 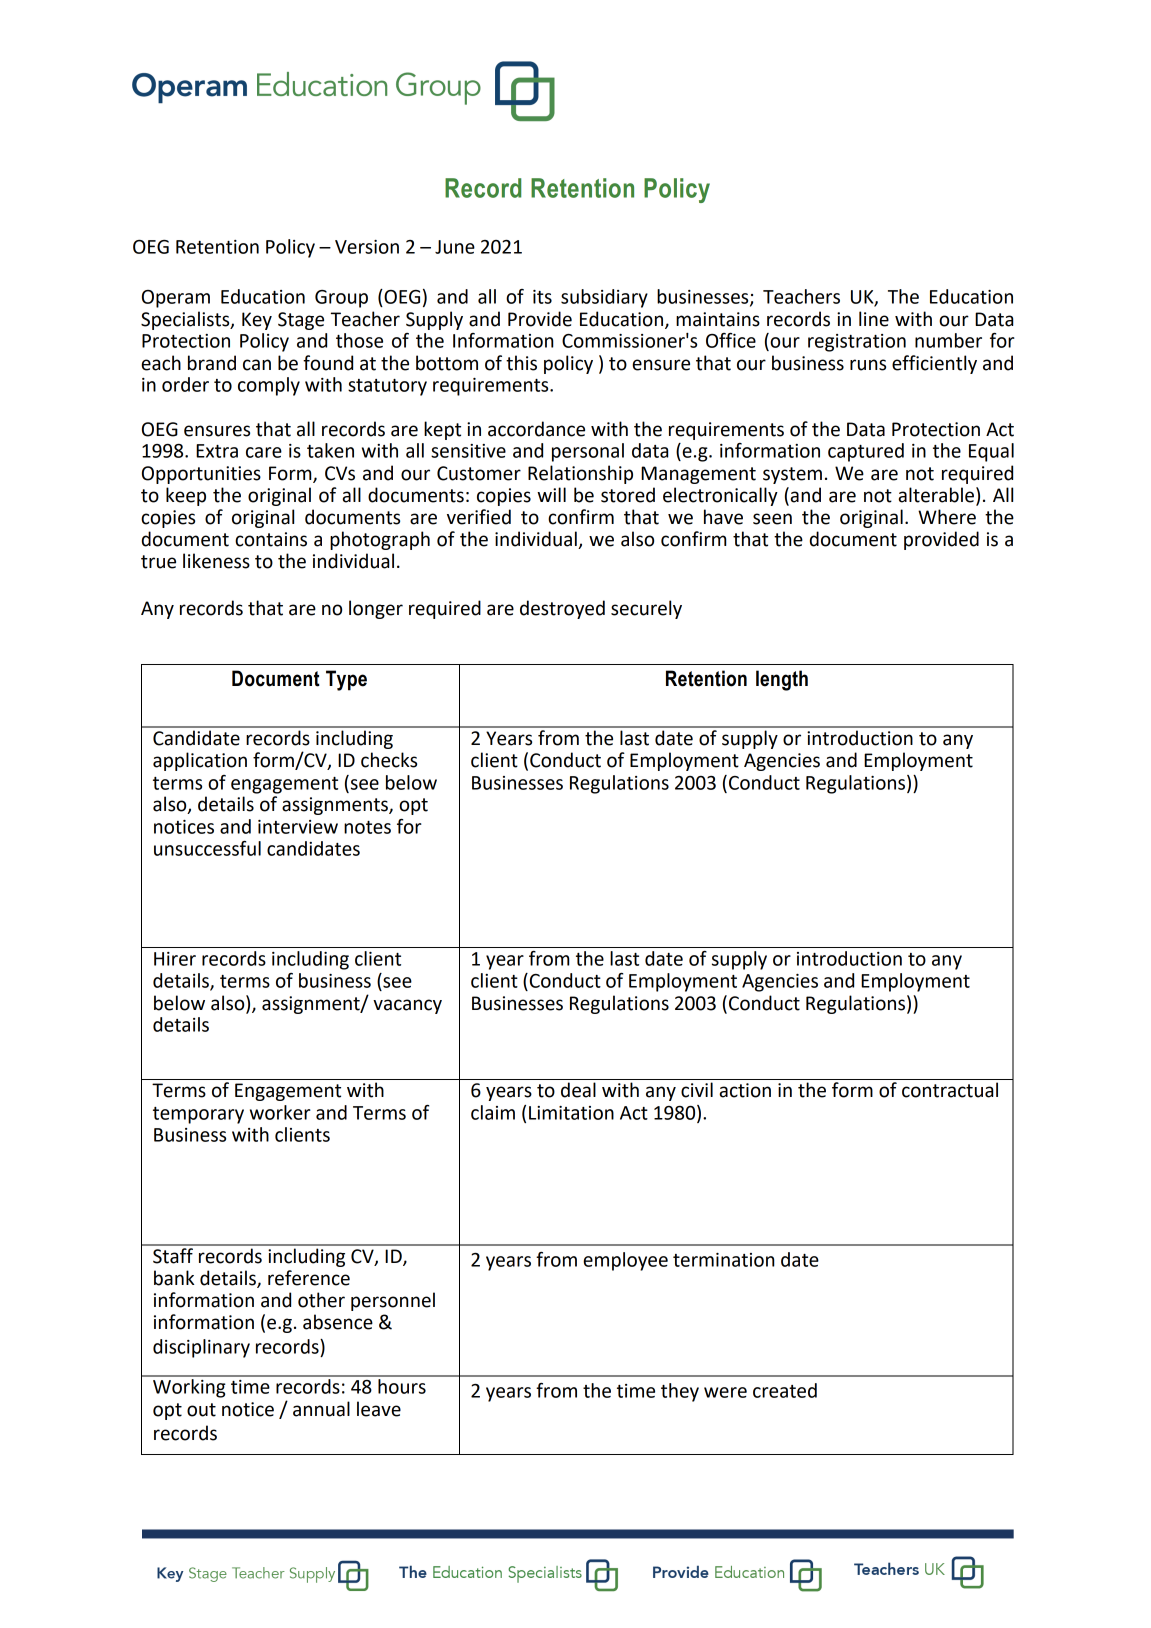 I want to click on they, so click(x=680, y=1392).
